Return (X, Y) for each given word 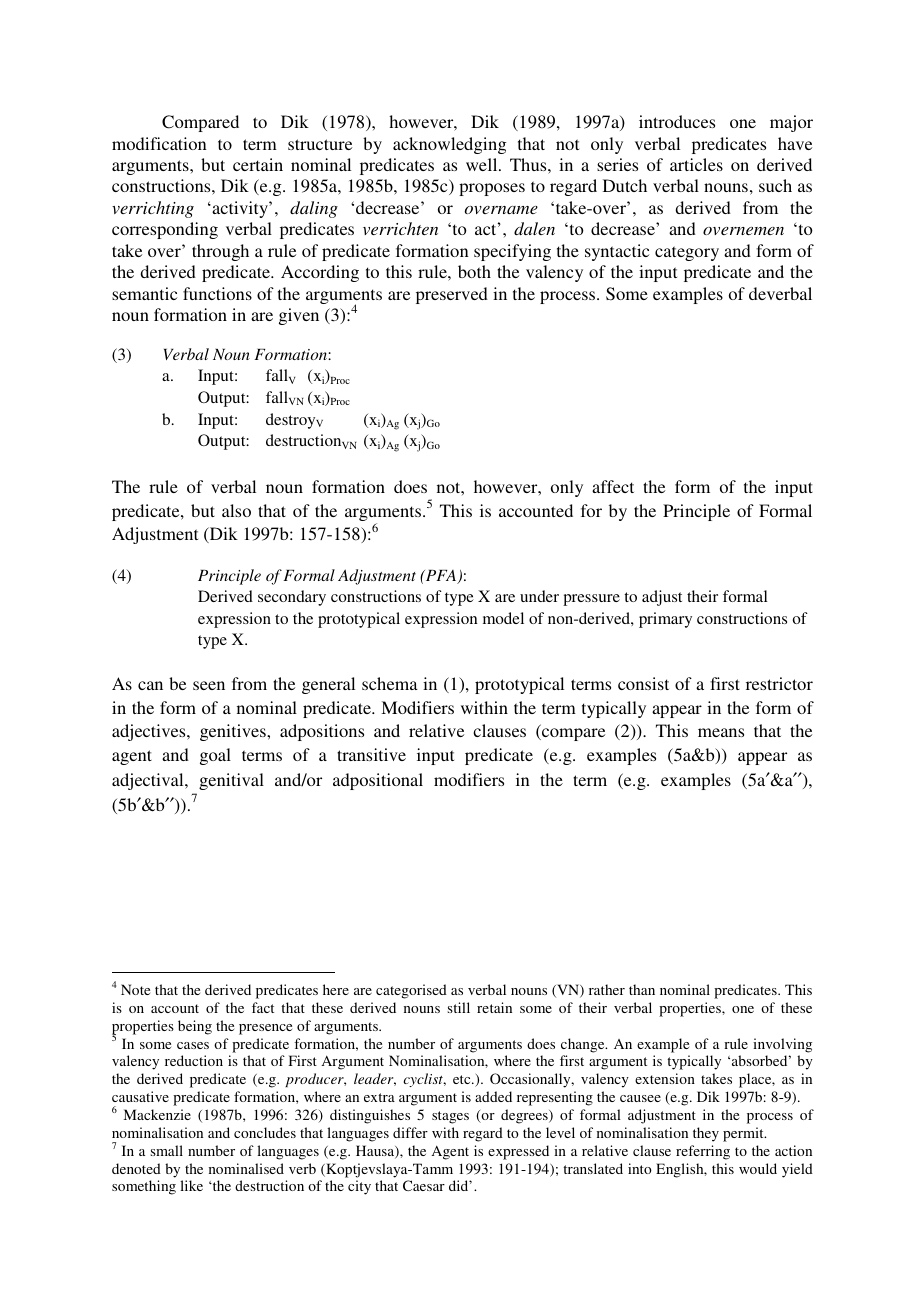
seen (209, 685)
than (642, 989)
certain (258, 164)
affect (613, 486)
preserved (452, 295)
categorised (411, 991)
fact (263, 1007)
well (483, 164)
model (503, 618)
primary (665, 620)
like (191, 1185)
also (236, 510)
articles (696, 164)
